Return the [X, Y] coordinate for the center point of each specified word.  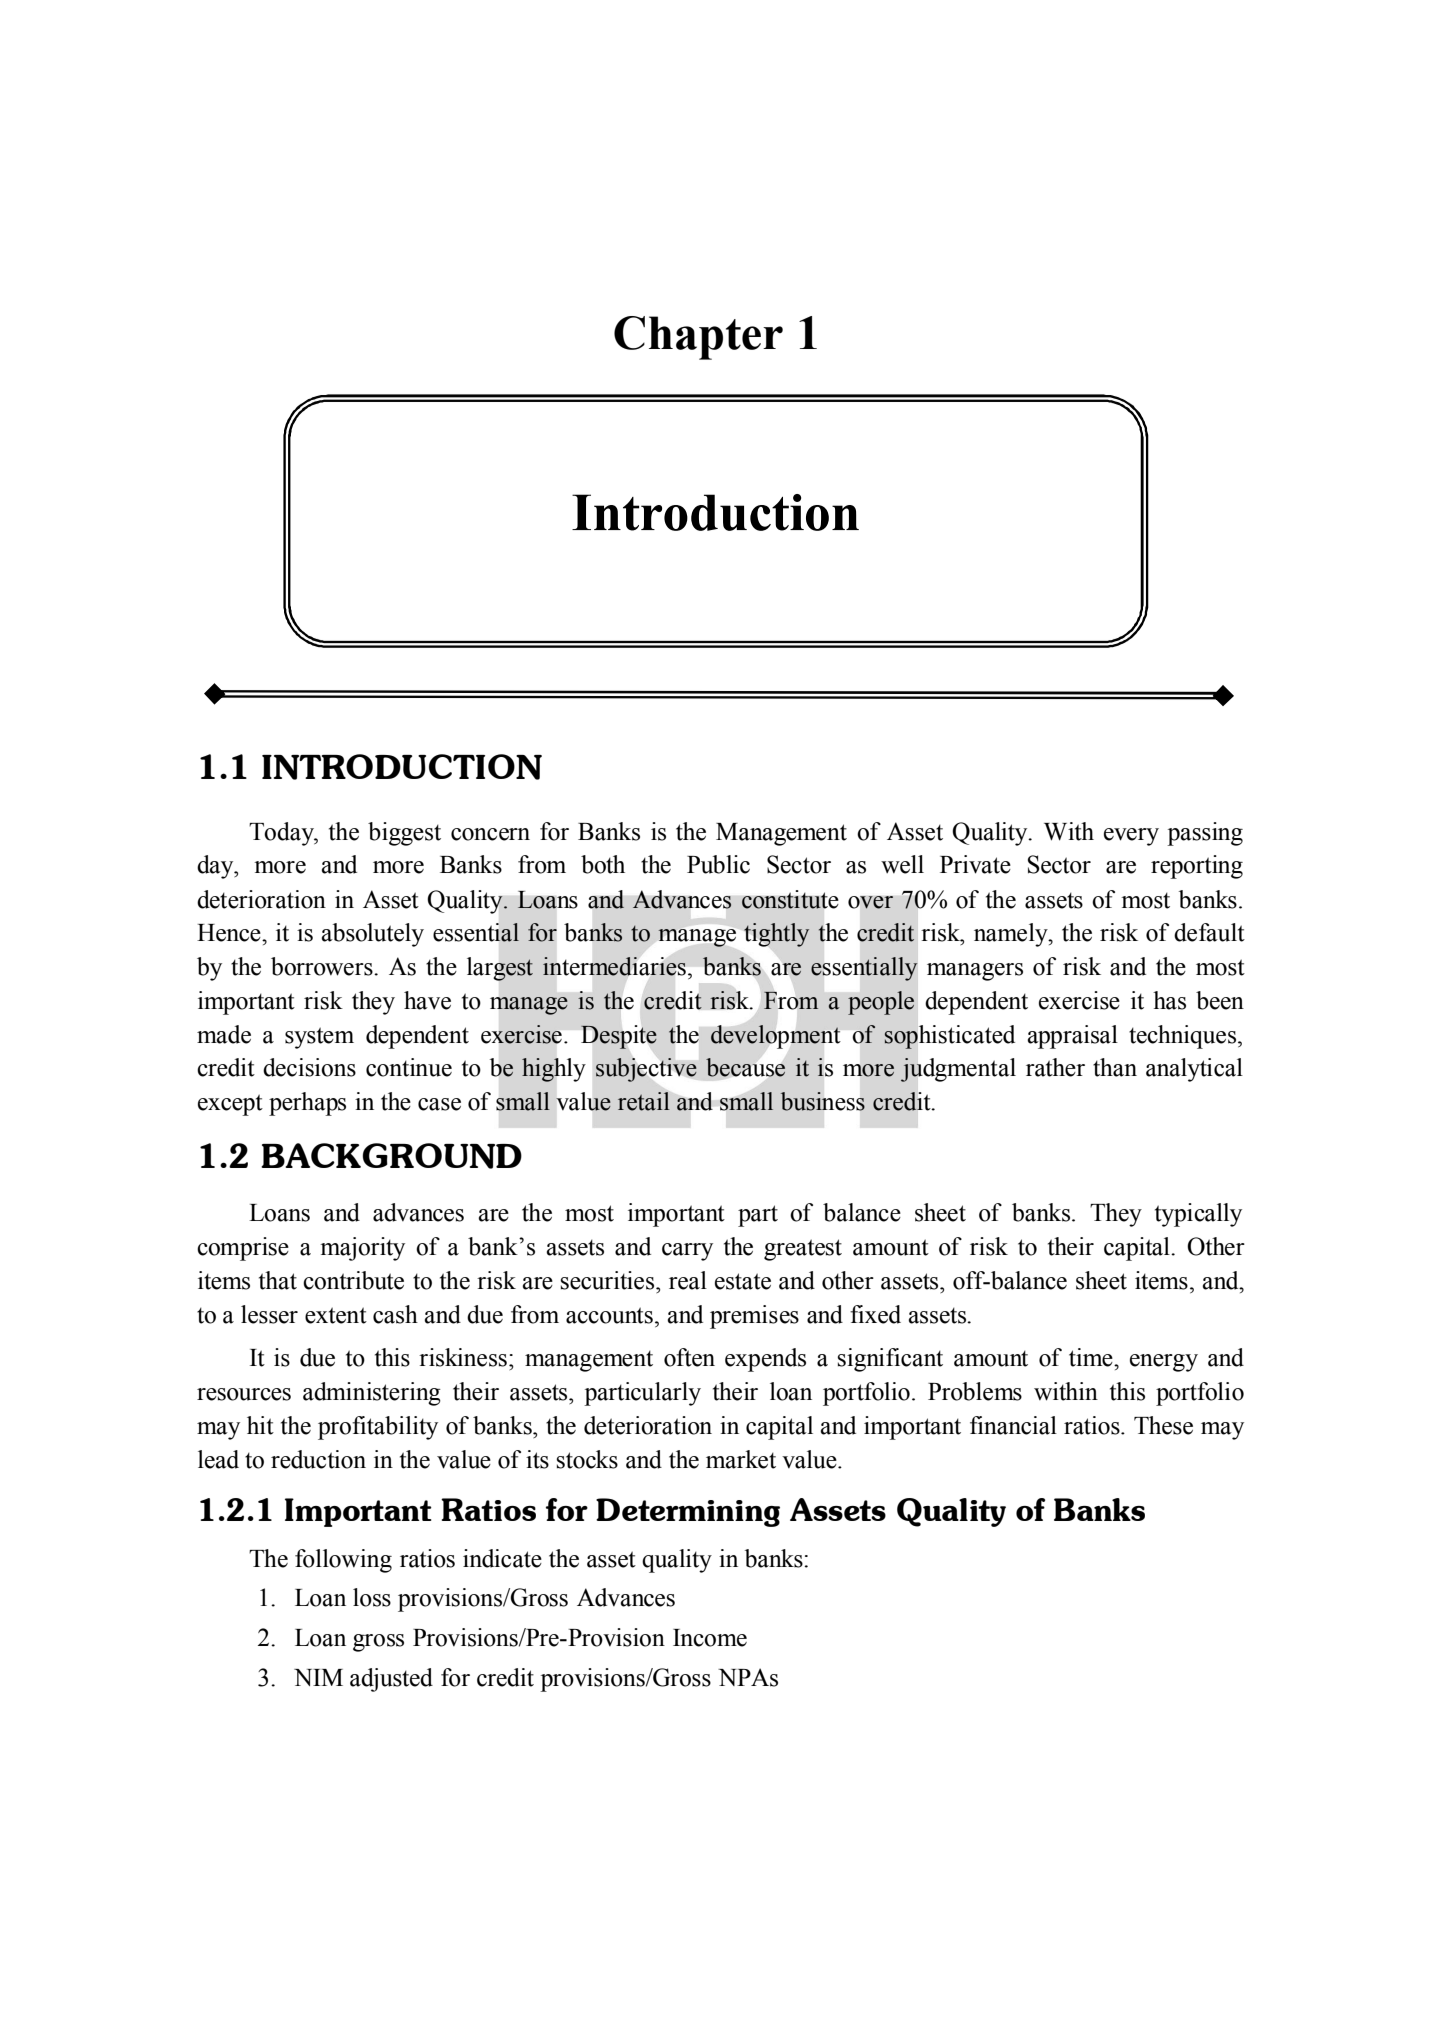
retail [644, 1101]
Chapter [698, 338]
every [1131, 837]
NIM [318, 1677]
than [1115, 1067]
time [1092, 1357]
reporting [1197, 867]
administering [372, 1394]
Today [282, 834]
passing [1205, 834]
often [689, 1357]
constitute [790, 899]
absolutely [372, 935]
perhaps [307, 1104]
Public [718, 864]
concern [490, 834]
